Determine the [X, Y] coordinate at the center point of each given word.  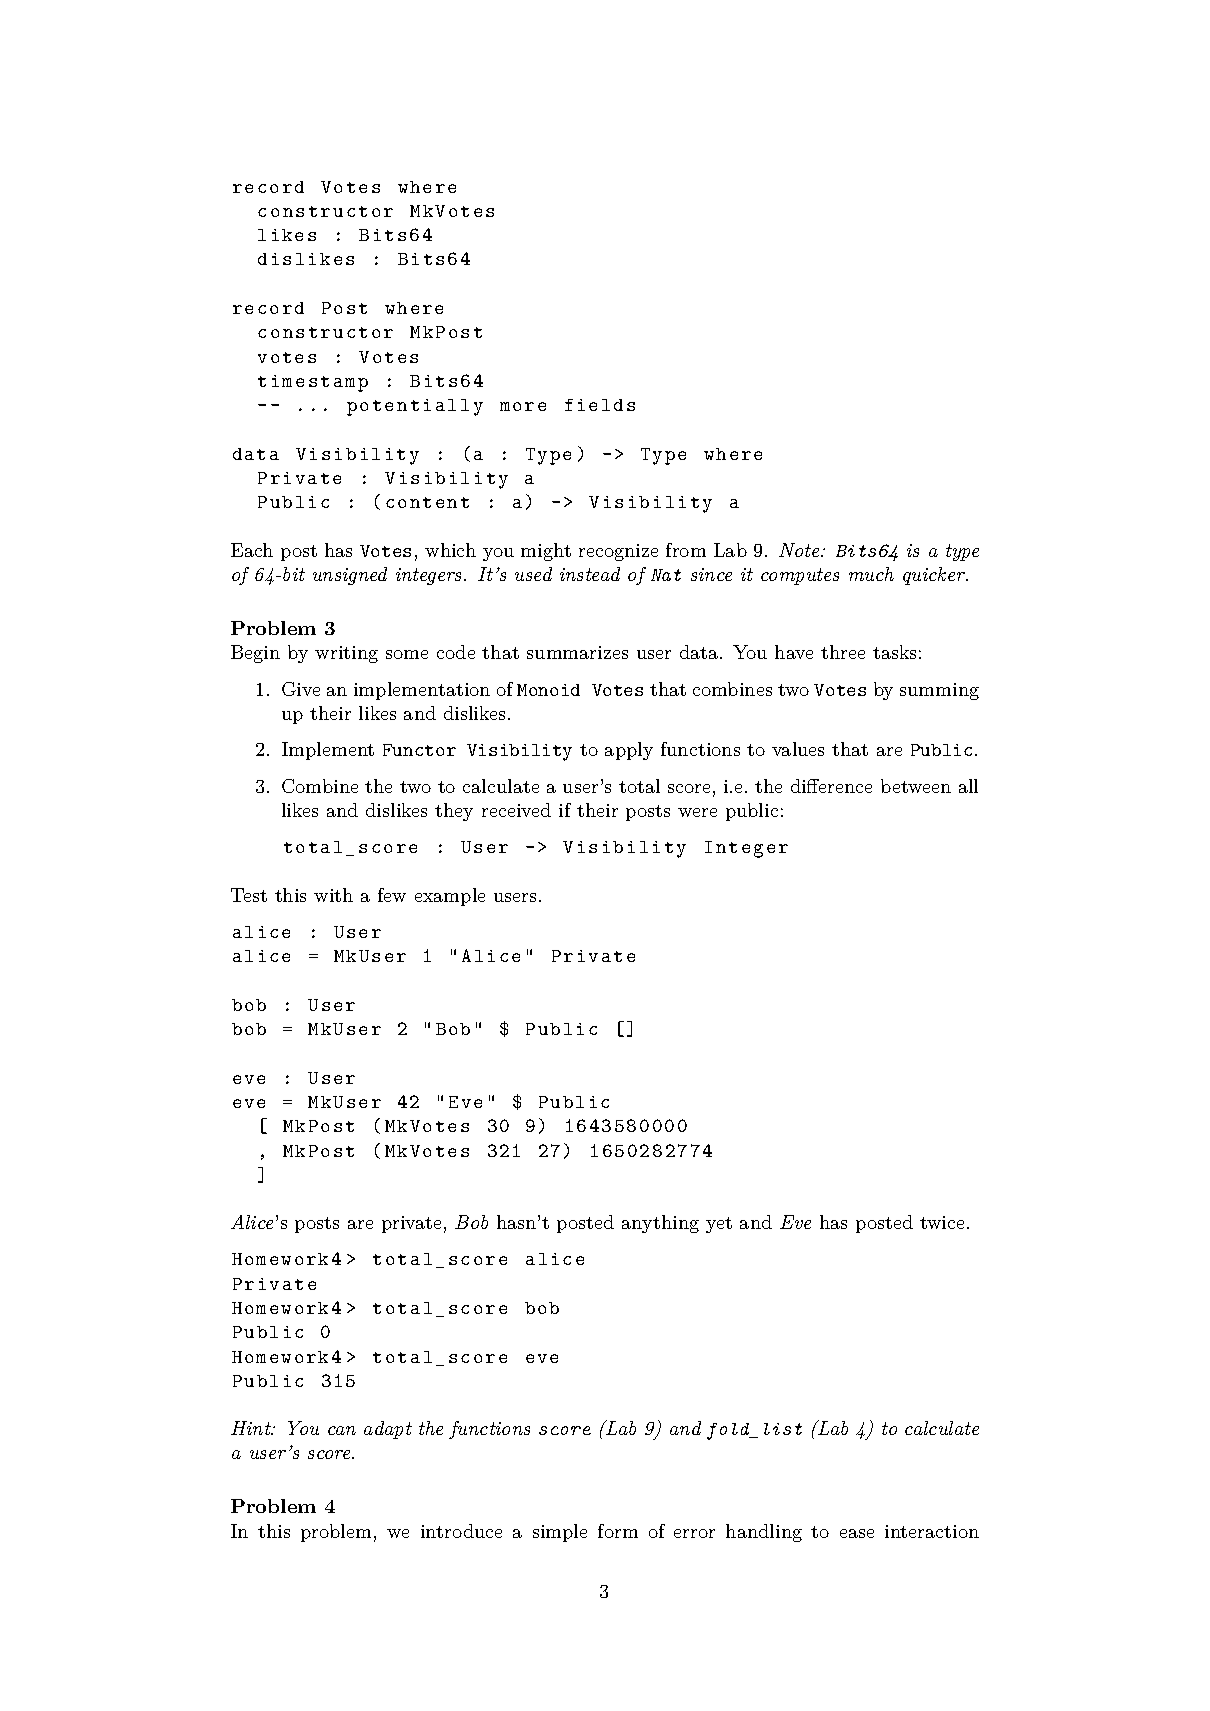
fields [600, 405]
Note [800, 550]
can [342, 1430]
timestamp [313, 383]
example [450, 897]
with [333, 895]
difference [831, 786]
